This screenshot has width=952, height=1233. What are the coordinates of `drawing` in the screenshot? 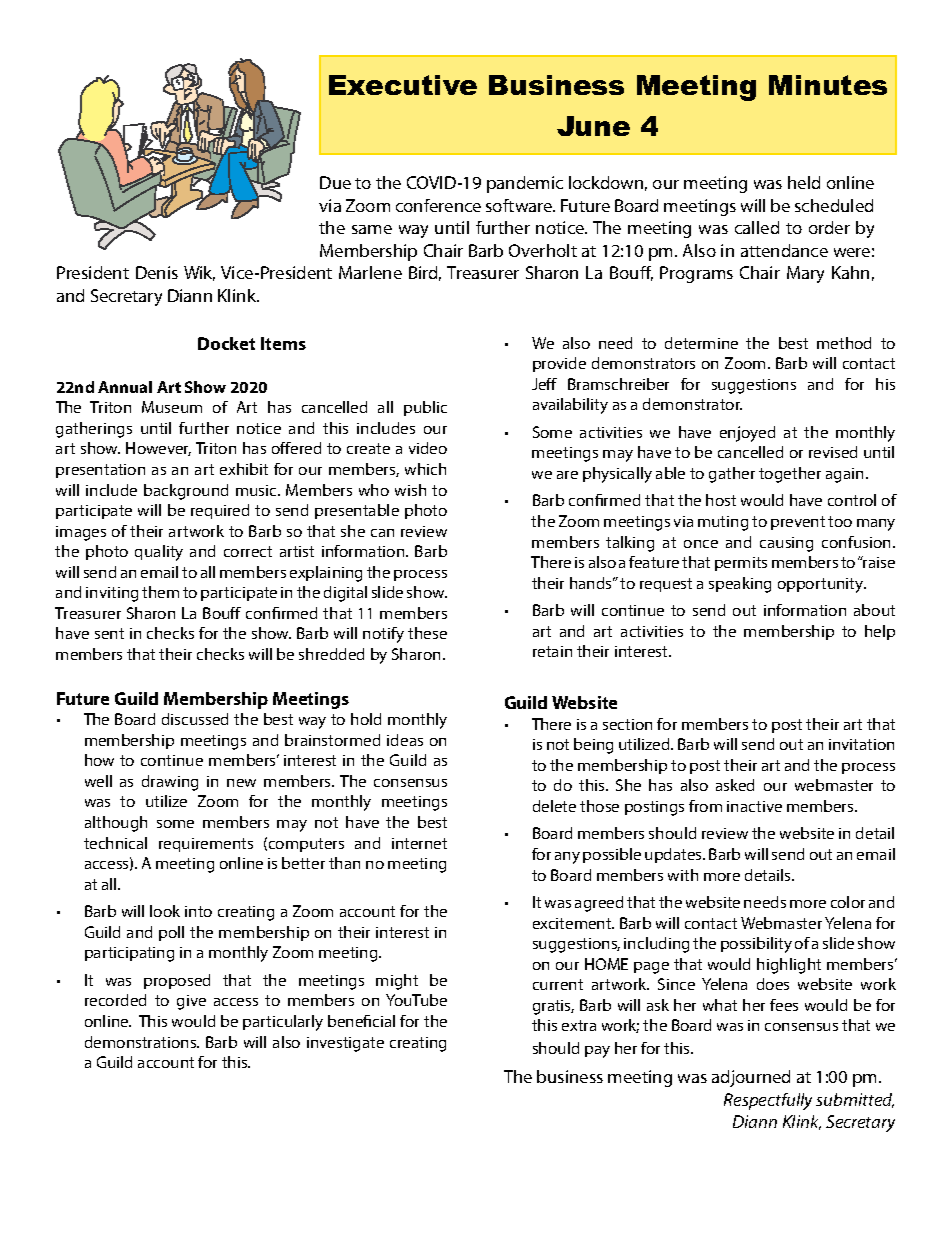 It's located at (170, 783).
